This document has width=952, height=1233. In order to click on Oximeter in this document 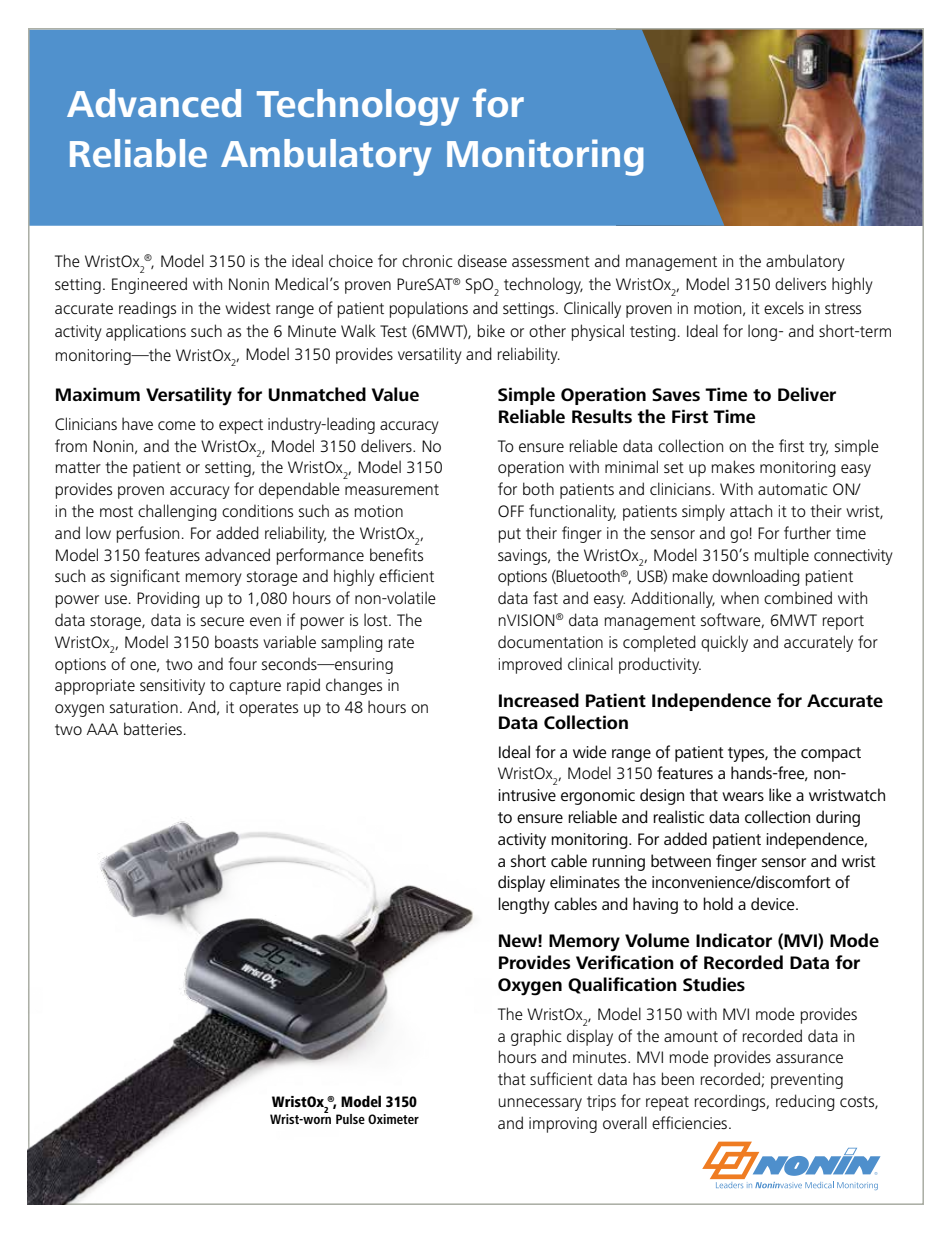, I will do `click(393, 1119)`.
